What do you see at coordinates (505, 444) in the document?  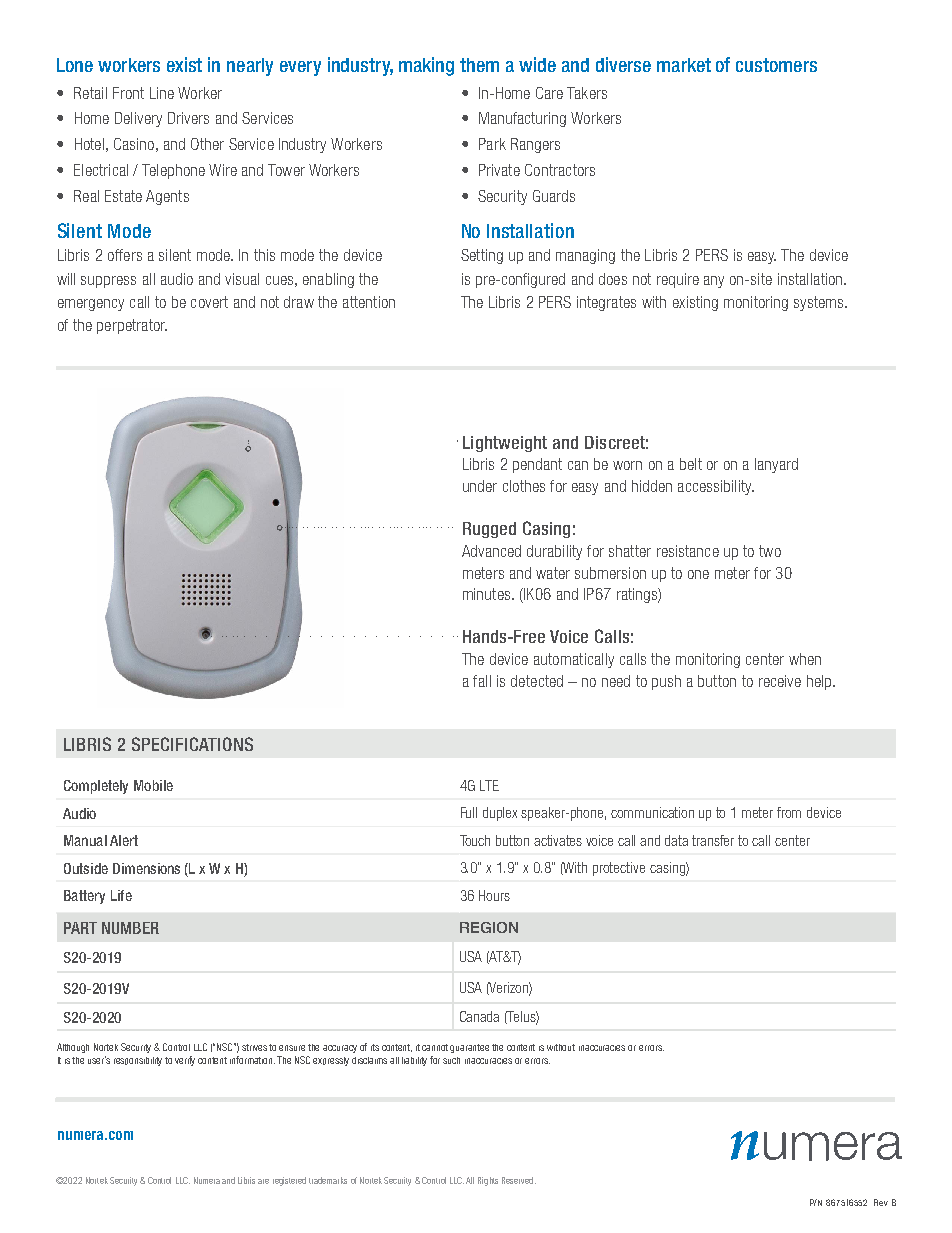 I see `Lightweight` at bounding box center [505, 444].
